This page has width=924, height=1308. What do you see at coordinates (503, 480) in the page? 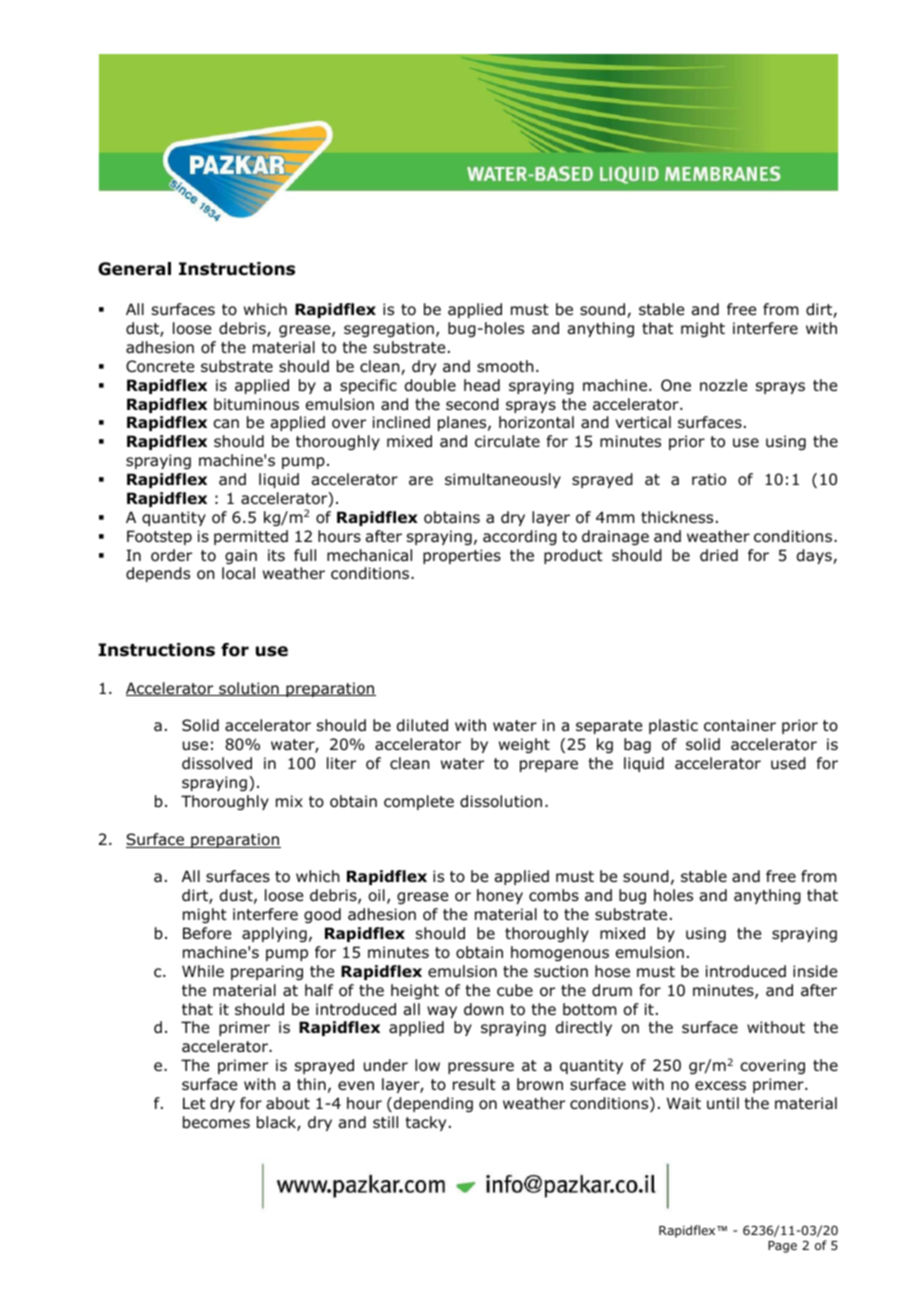
I see `simultaneously` at bounding box center [503, 480].
